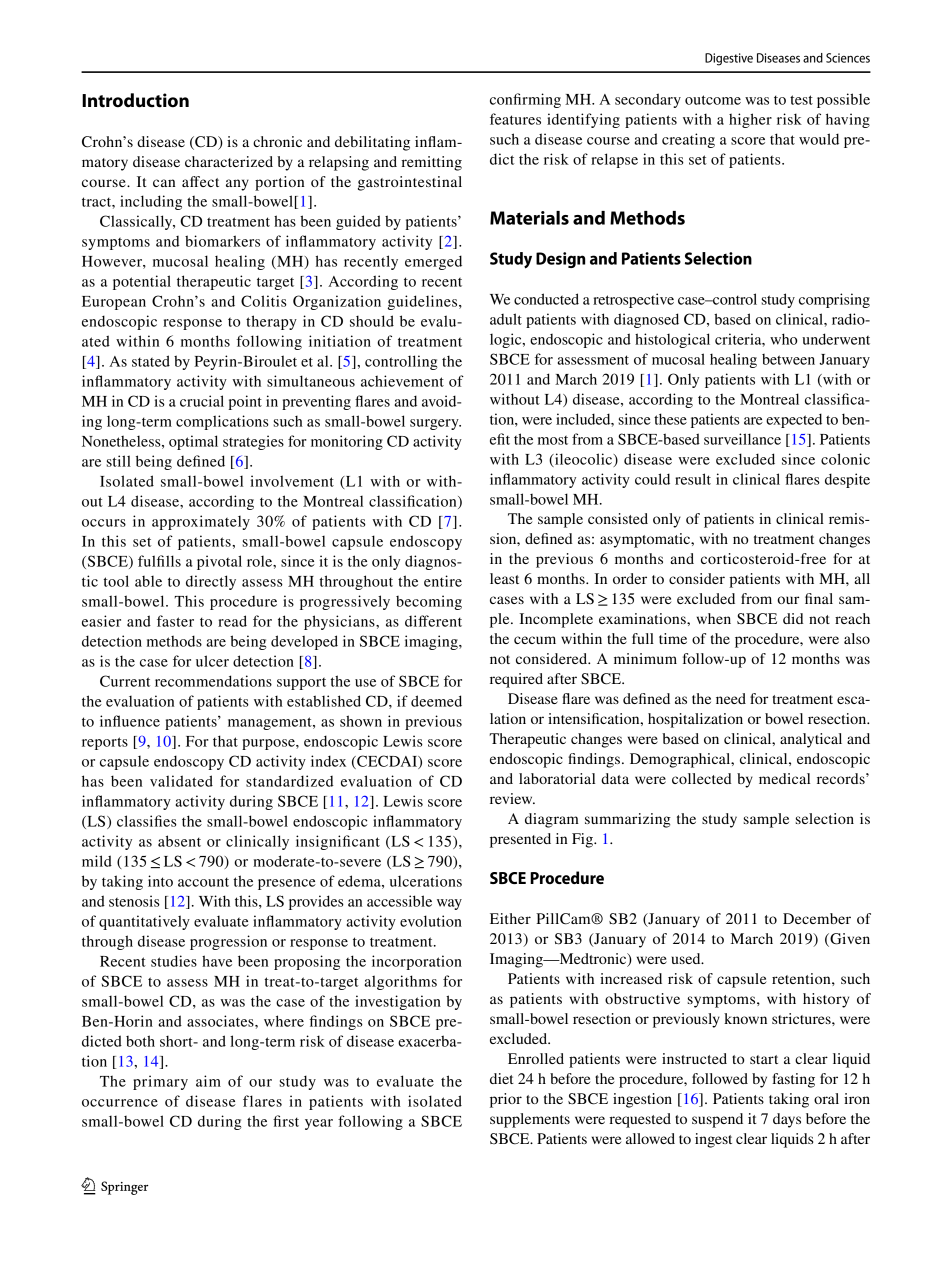  What do you see at coordinates (515, 119) in the screenshot?
I see `features` at bounding box center [515, 119].
